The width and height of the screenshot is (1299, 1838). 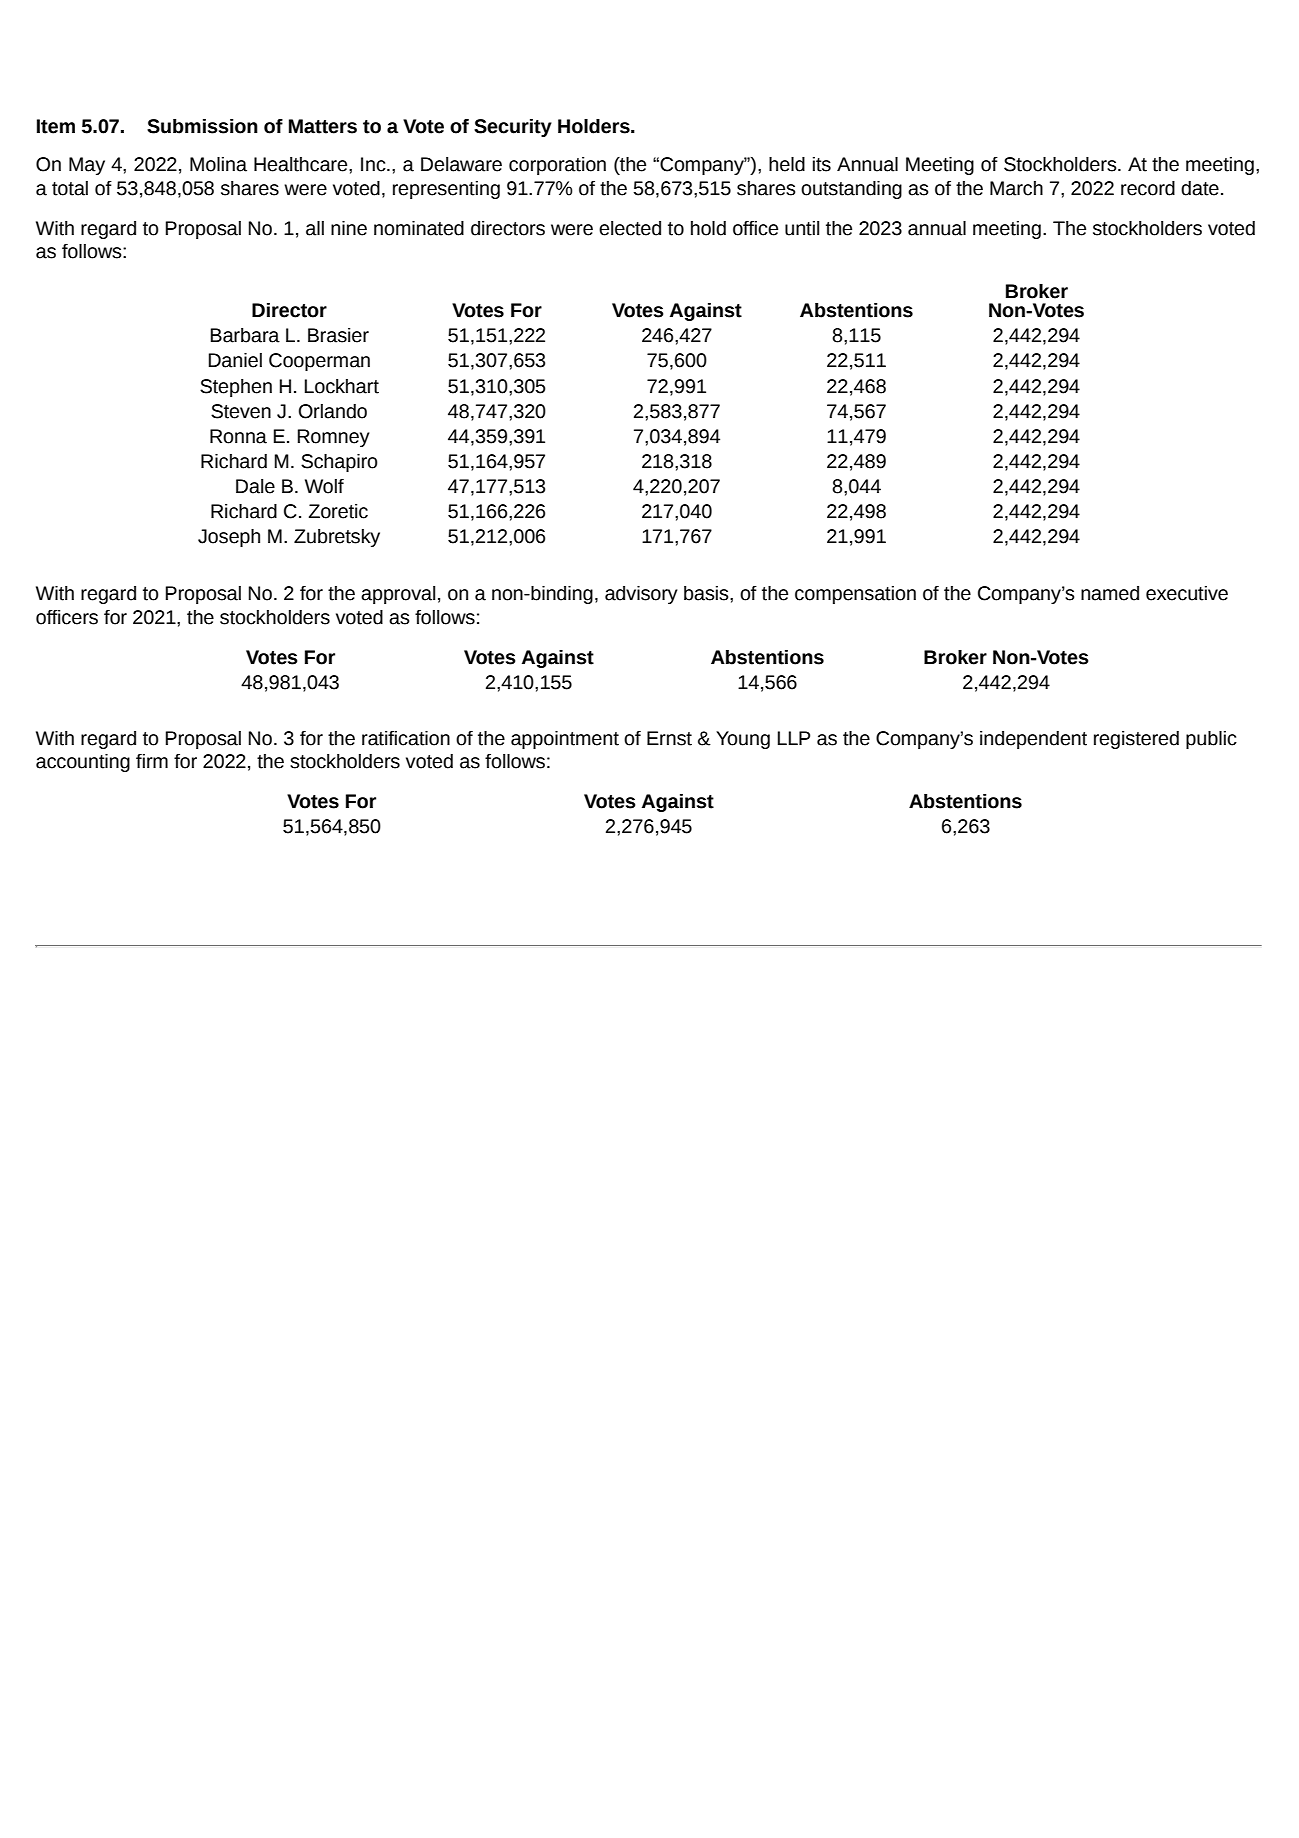 What do you see at coordinates (319, 362) in the screenshot?
I see `Cooperman` at bounding box center [319, 362].
